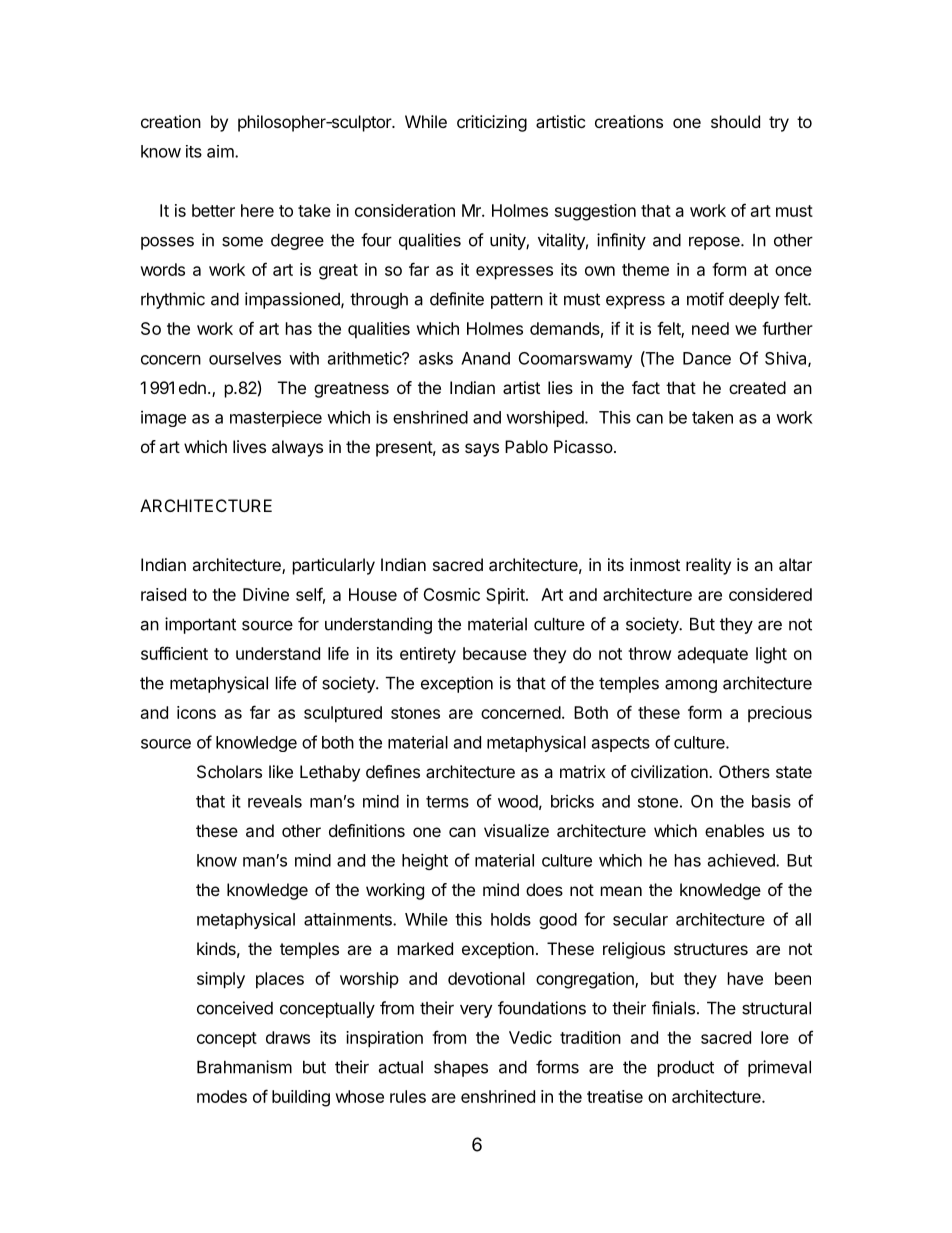 The width and height of the screenshot is (952, 1233). What do you see at coordinates (710, 328) in the screenshot?
I see `need` at bounding box center [710, 328].
